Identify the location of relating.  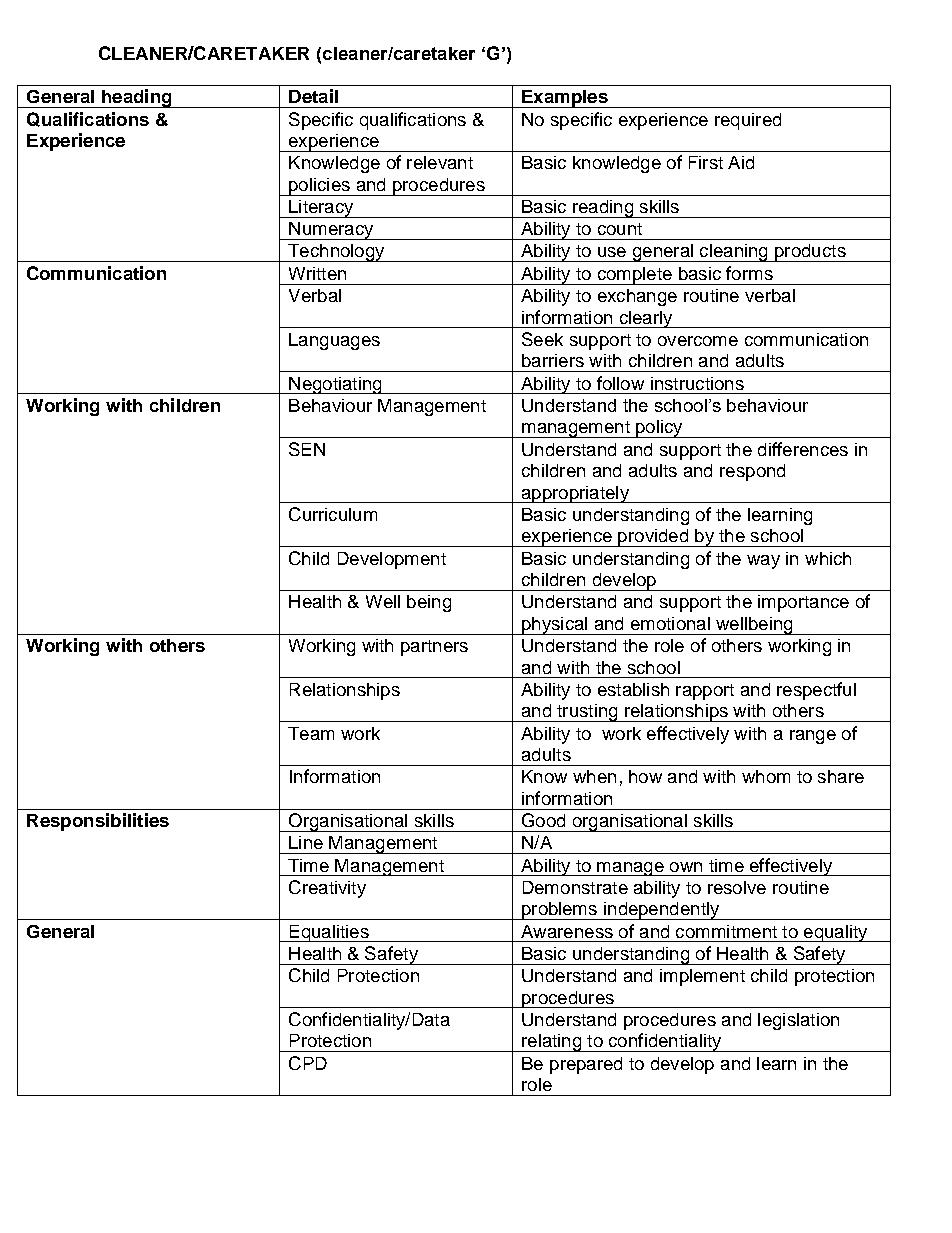
(552, 1043).
